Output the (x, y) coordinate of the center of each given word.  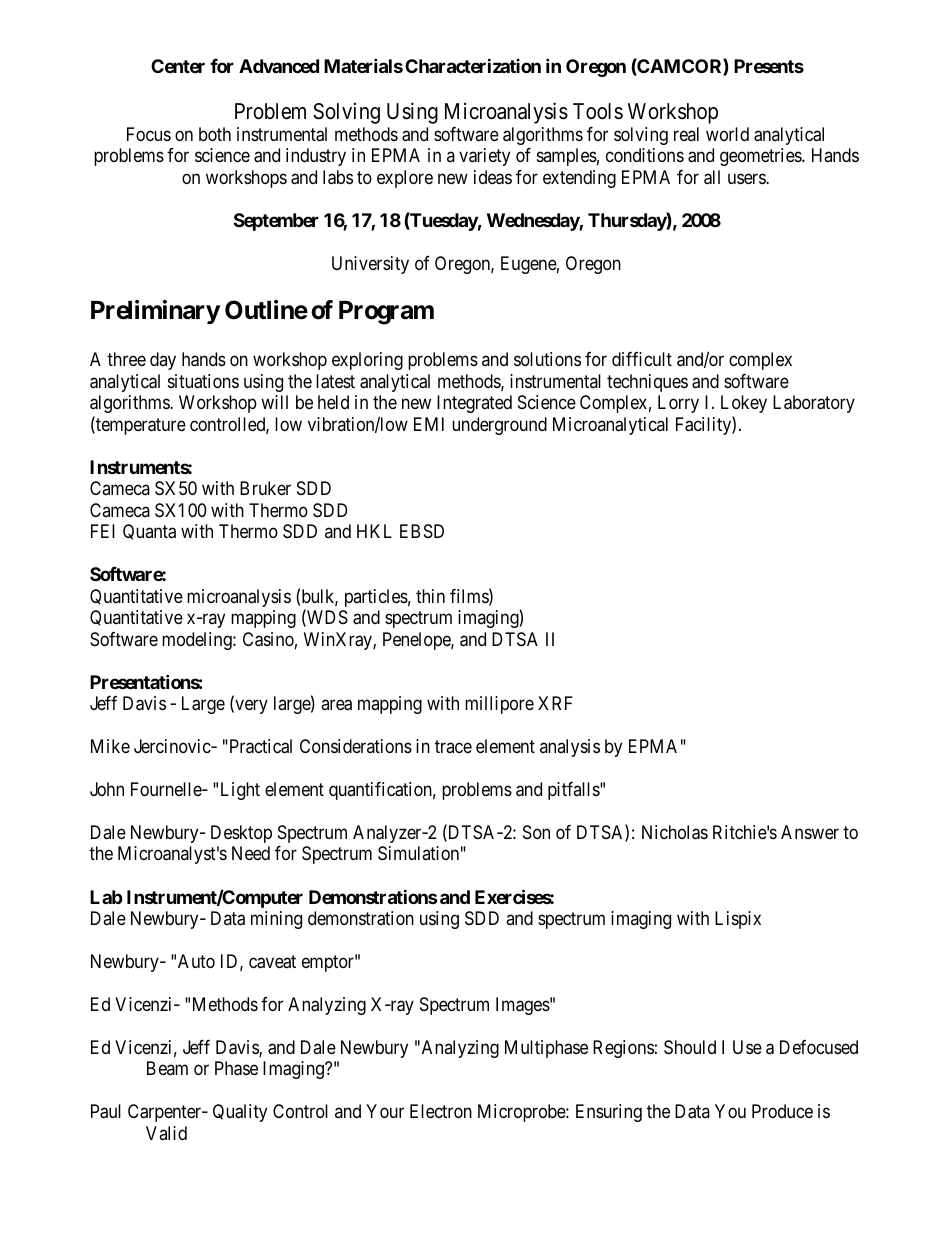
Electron (441, 1111)
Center (178, 66)
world (727, 134)
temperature (140, 426)
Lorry (678, 404)
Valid (166, 1133)
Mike (110, 746)
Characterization (473, 65)
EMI (429, 424)
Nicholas (675, 832)
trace (453, 746)
